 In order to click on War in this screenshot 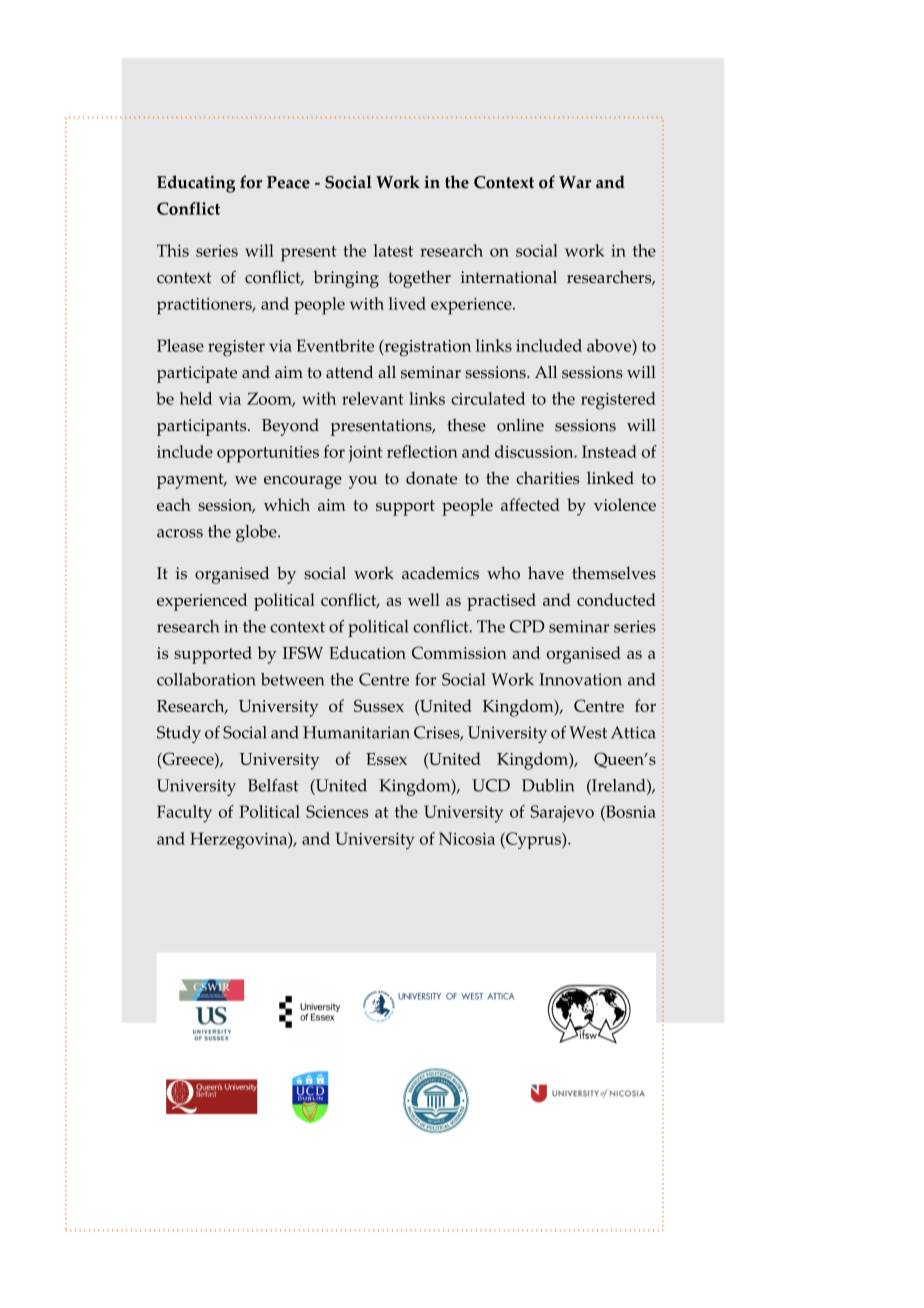, I will do `click(575, 182)`.
